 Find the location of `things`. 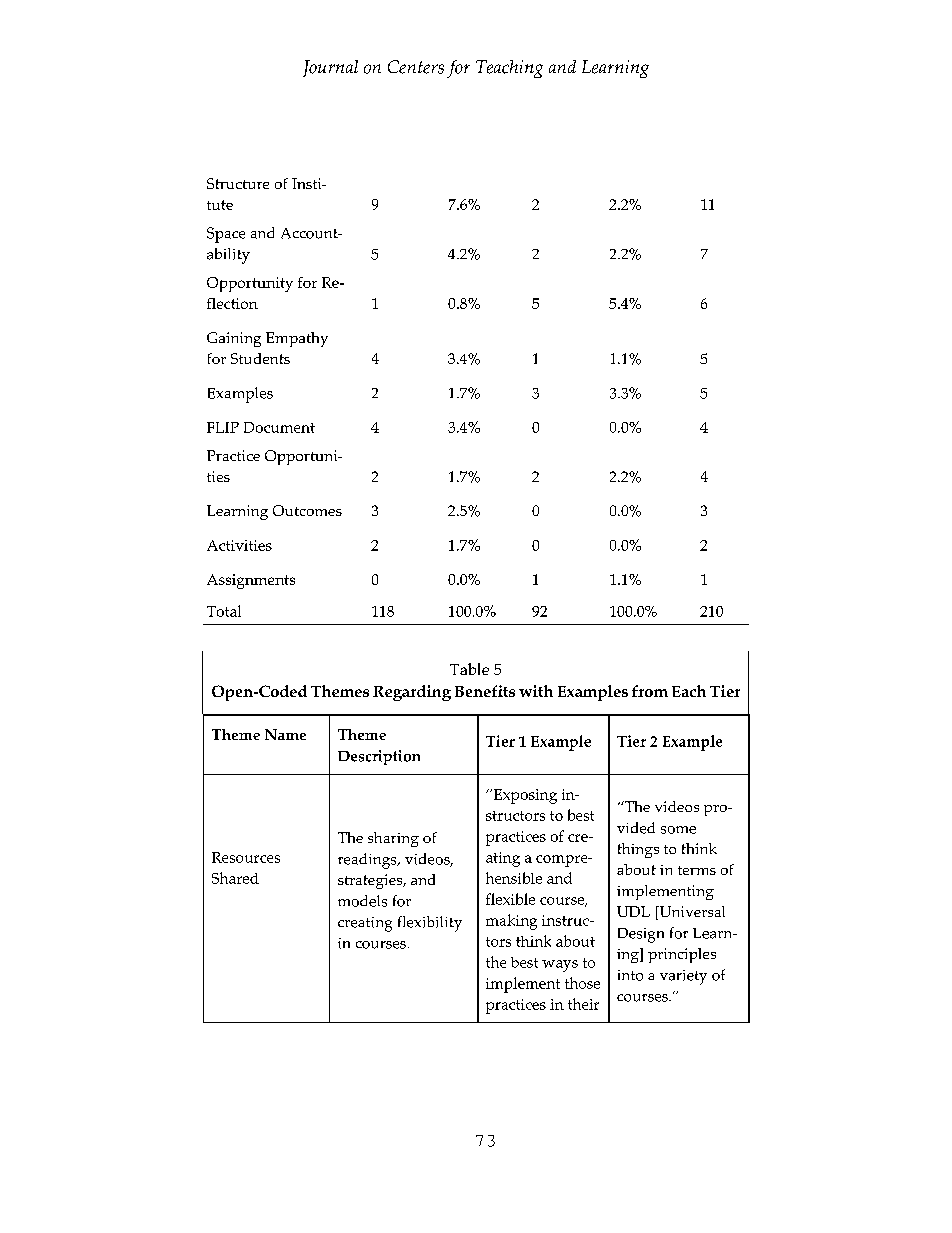

things is located at coordinates (638, 850).
